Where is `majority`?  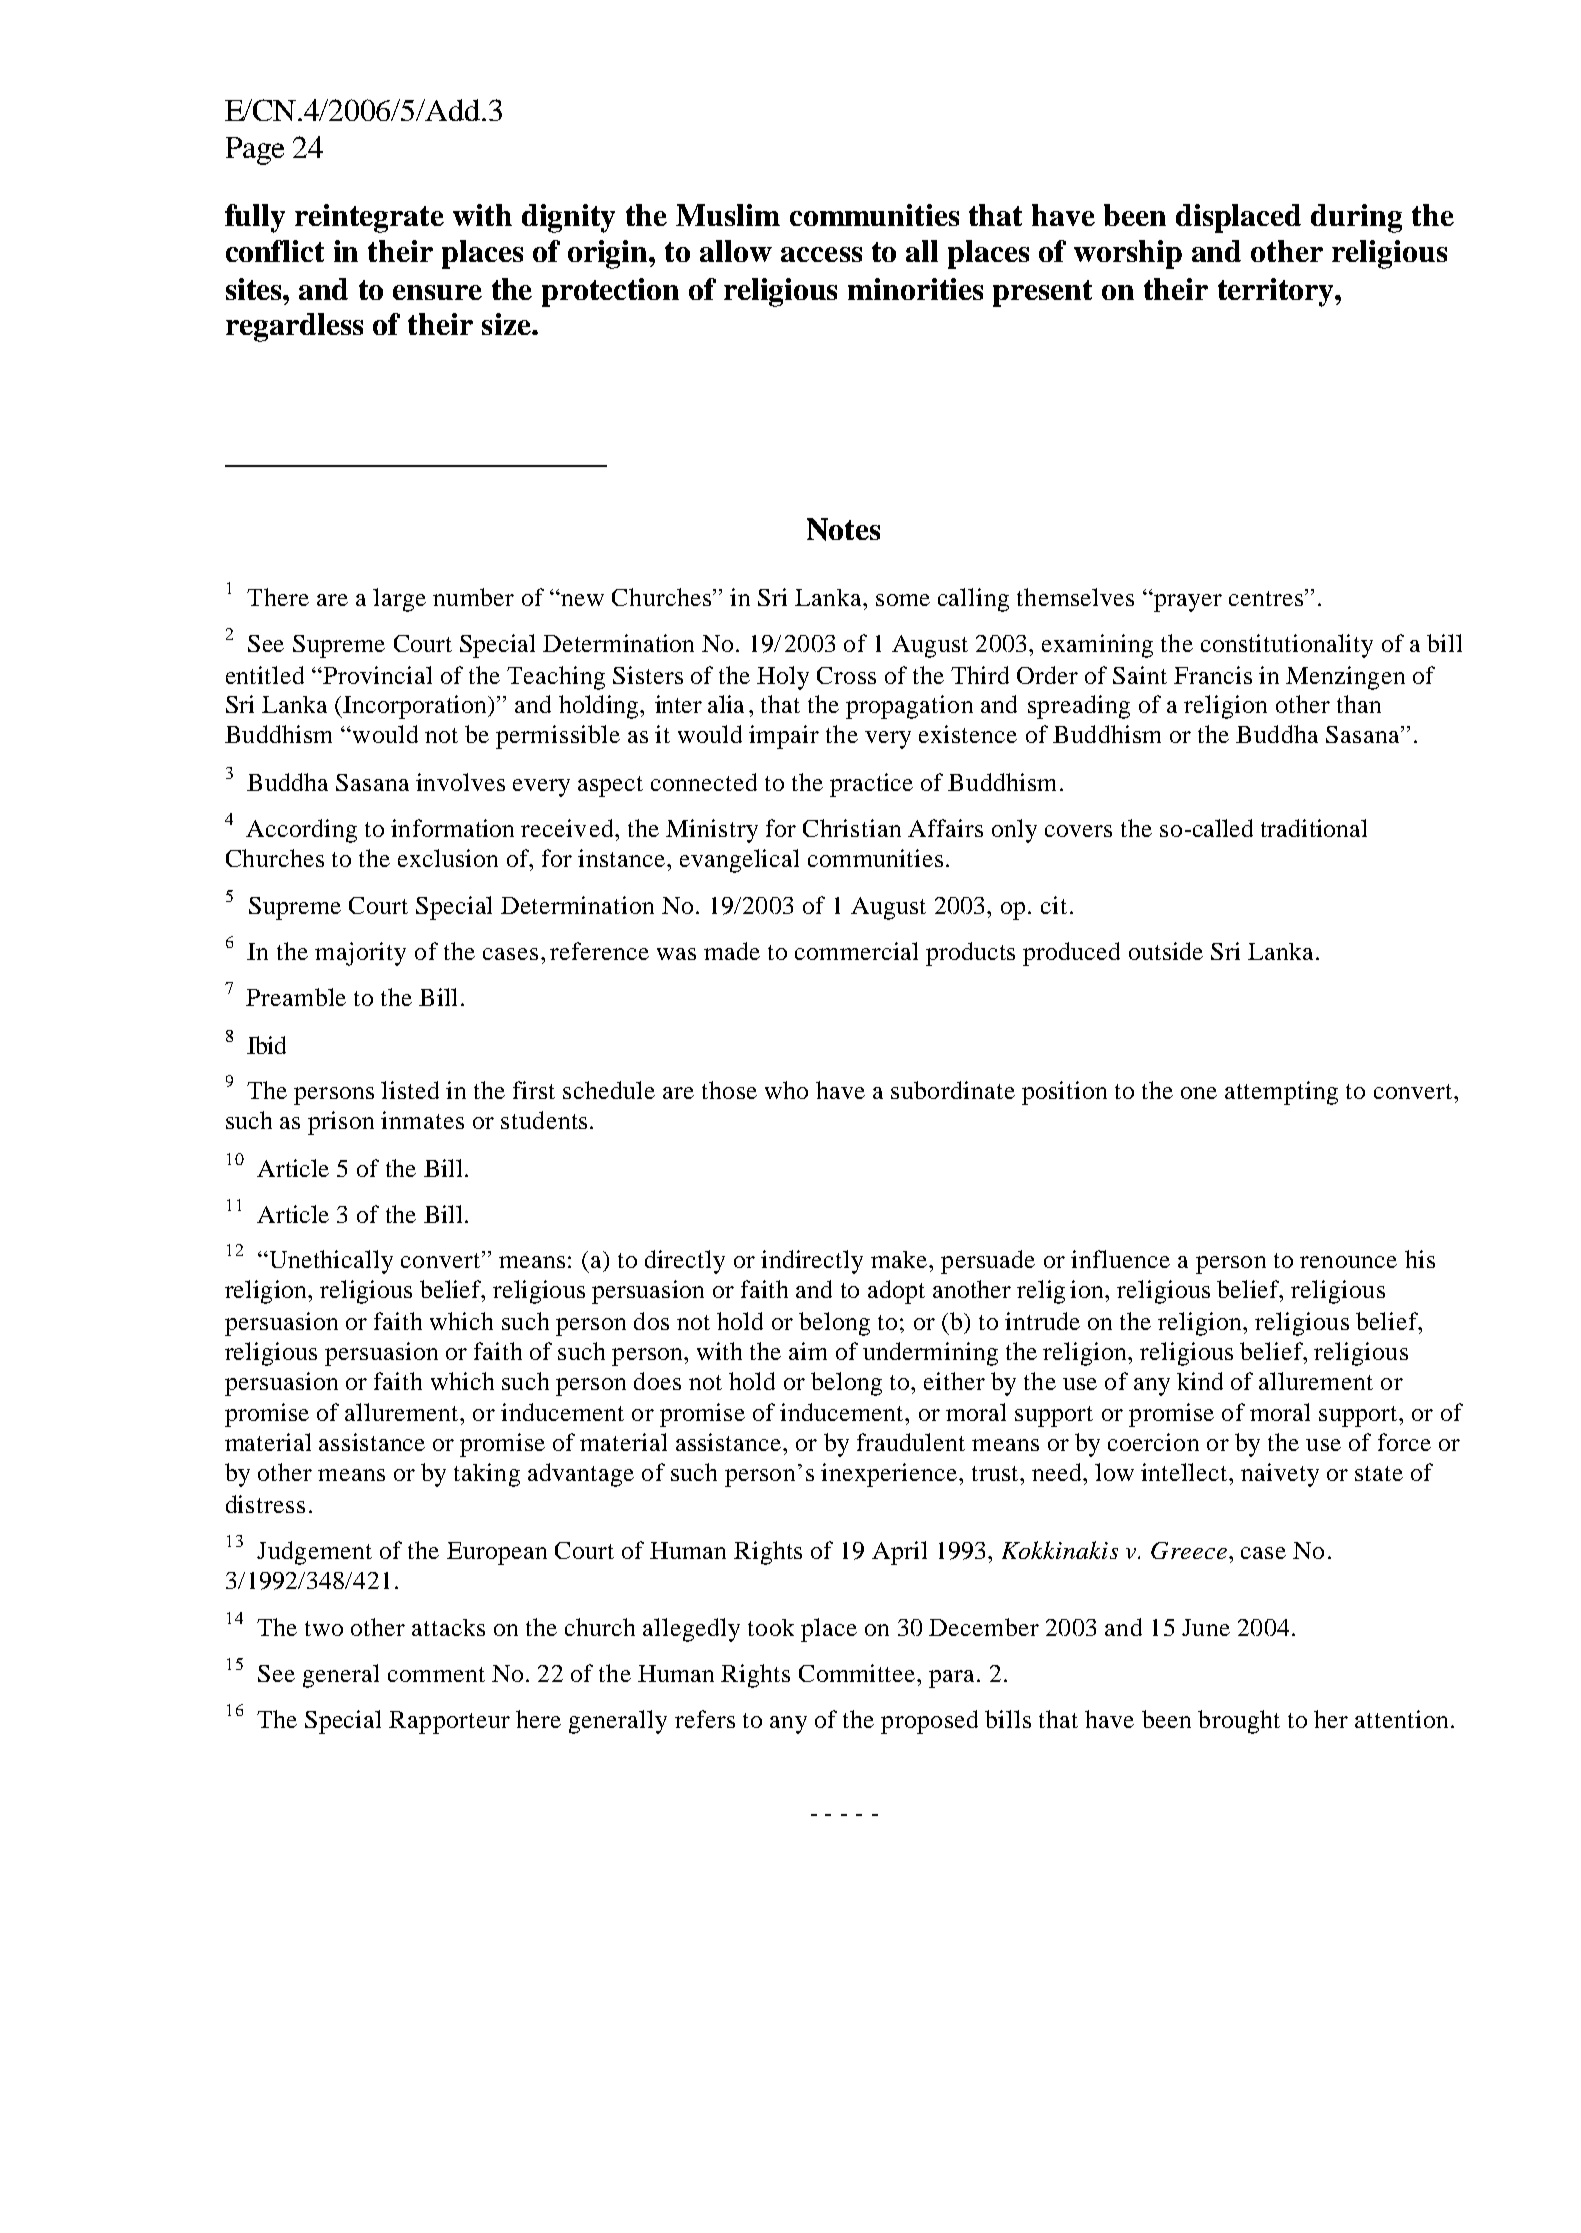 majority is located at coordinates (360, 954).
